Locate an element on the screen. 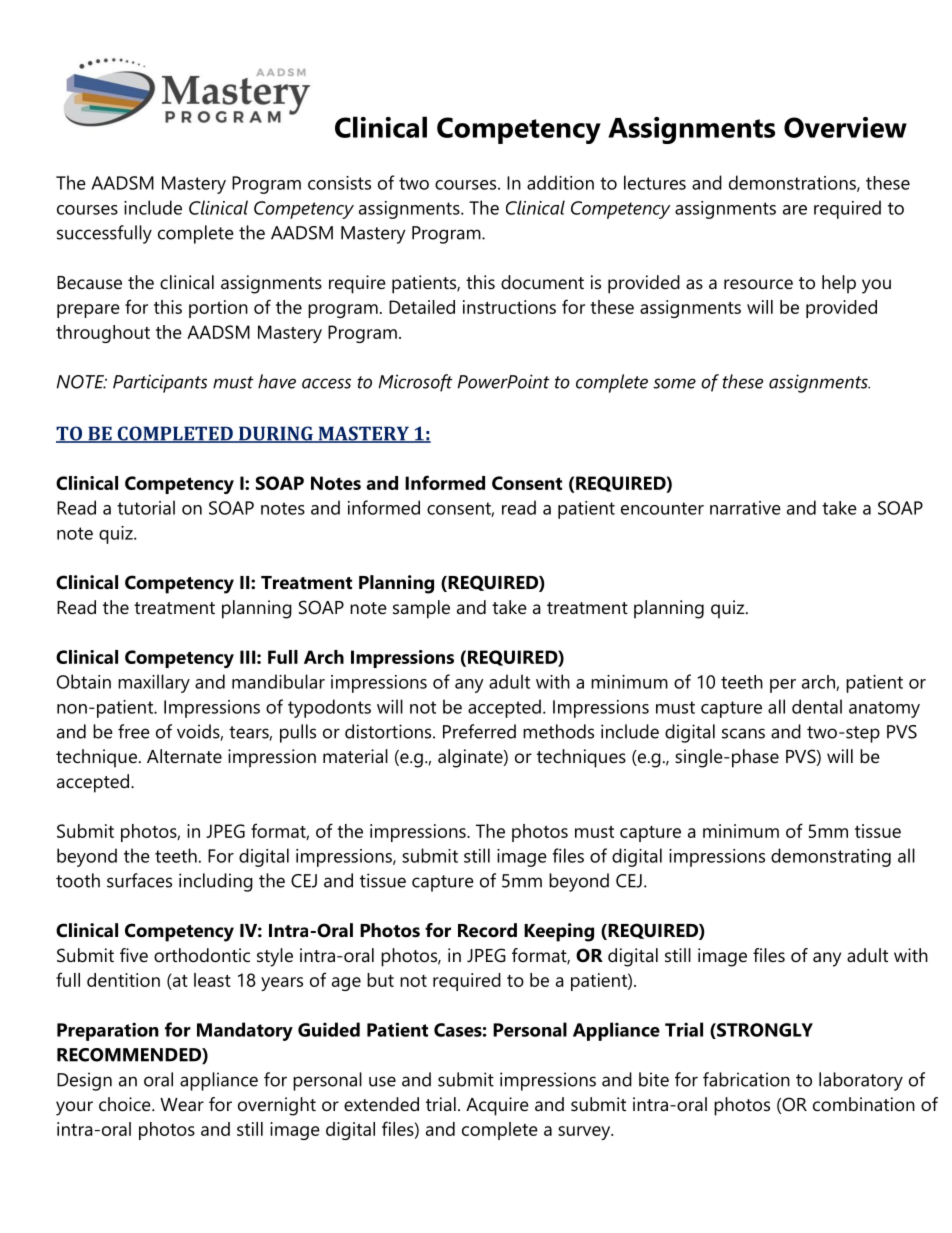 This screenshot has width=952, height=1233. Wear is located at coordinates (182, 1104).
